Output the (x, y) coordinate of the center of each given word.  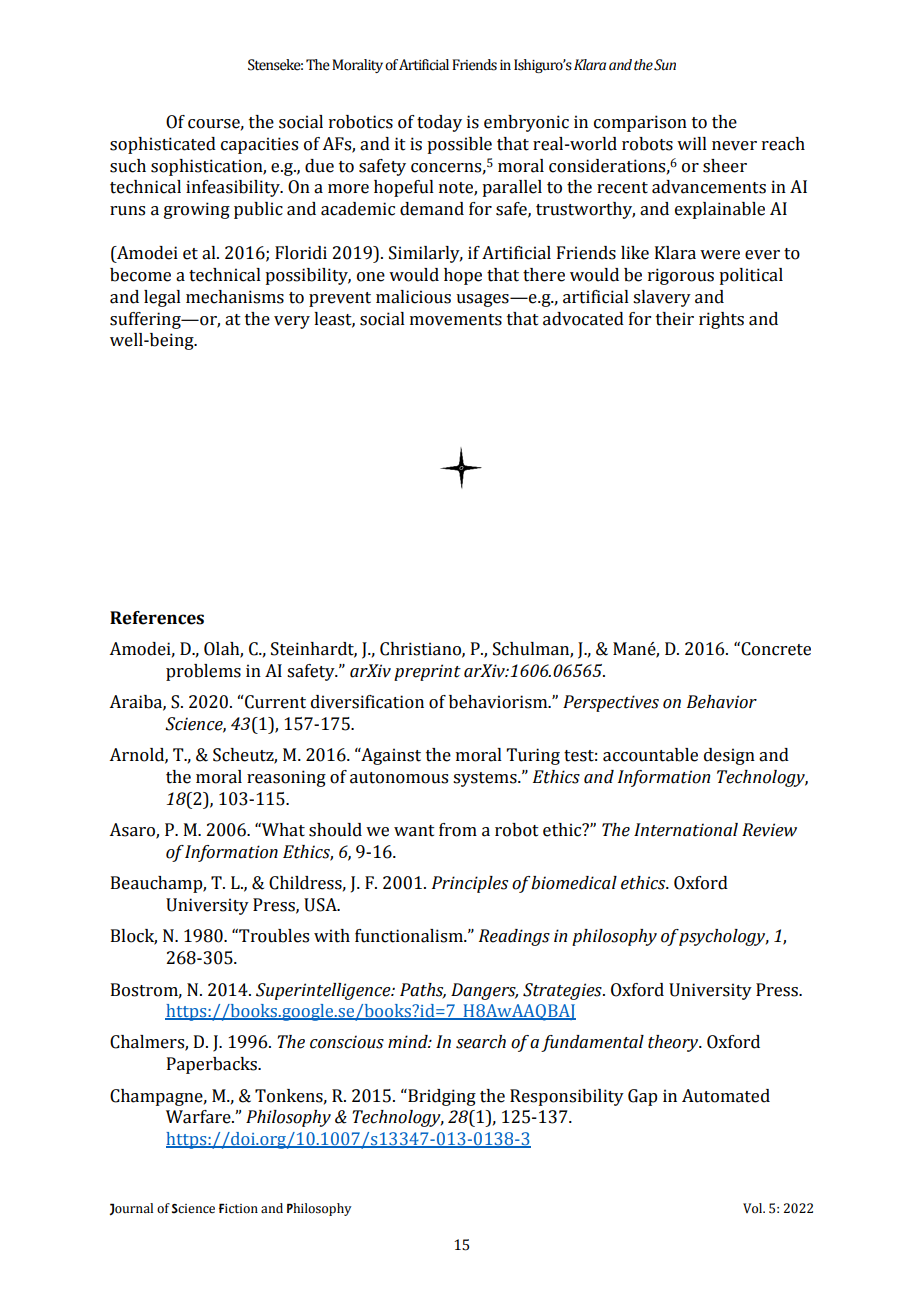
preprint (427, 672)
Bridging (441, 1097)
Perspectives (611, 703)
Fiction (238, 1208)
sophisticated (163, 145)
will (692, 143)
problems (203, 672)
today (439, 123)
